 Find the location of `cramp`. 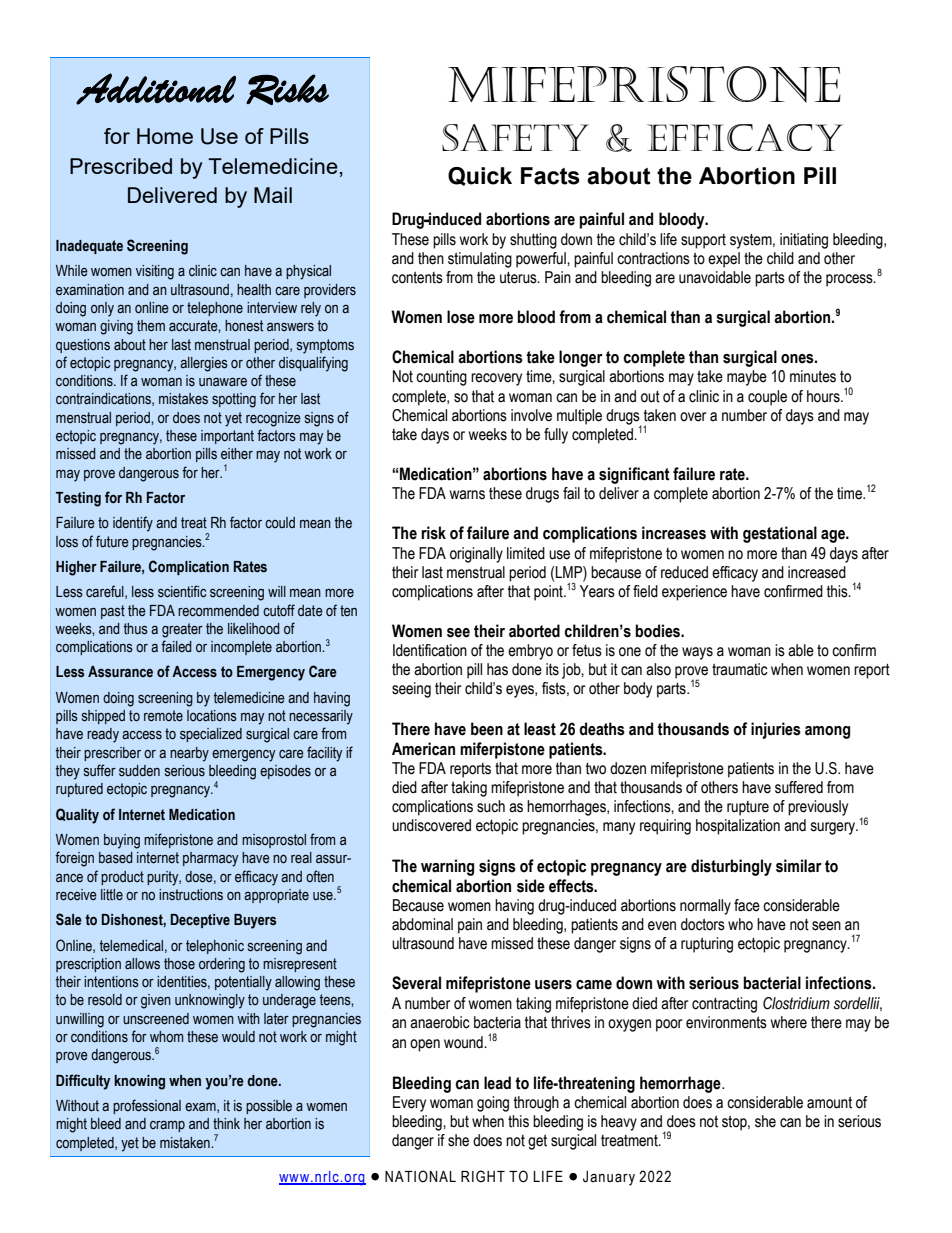

cramp is located at coordinates (167, 1126).
